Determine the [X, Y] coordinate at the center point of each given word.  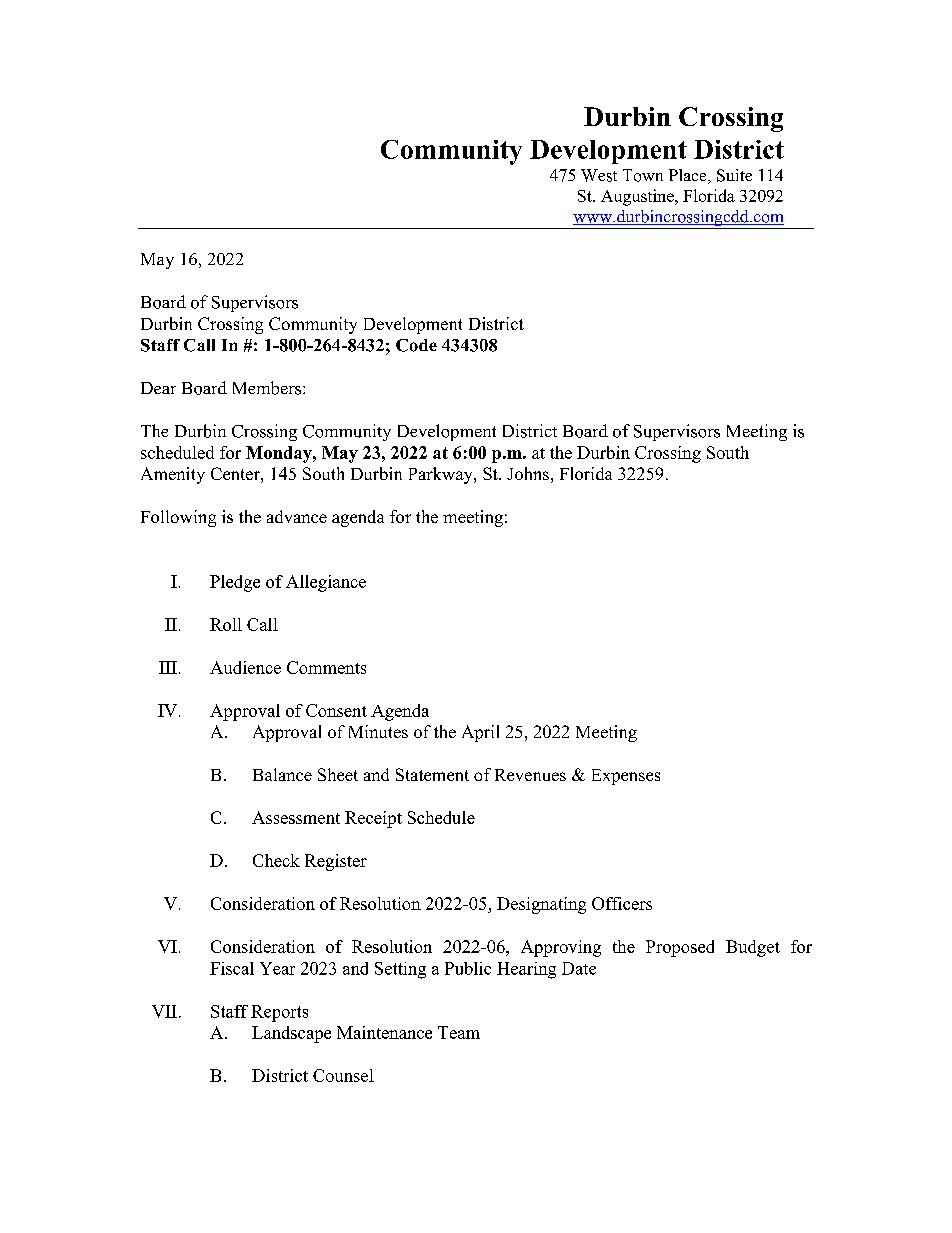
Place [689, 176]
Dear [158, 388]
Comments [326, 667]
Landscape [291, 1034]
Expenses [626, 777]
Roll [226, 624]
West [599, 175]
